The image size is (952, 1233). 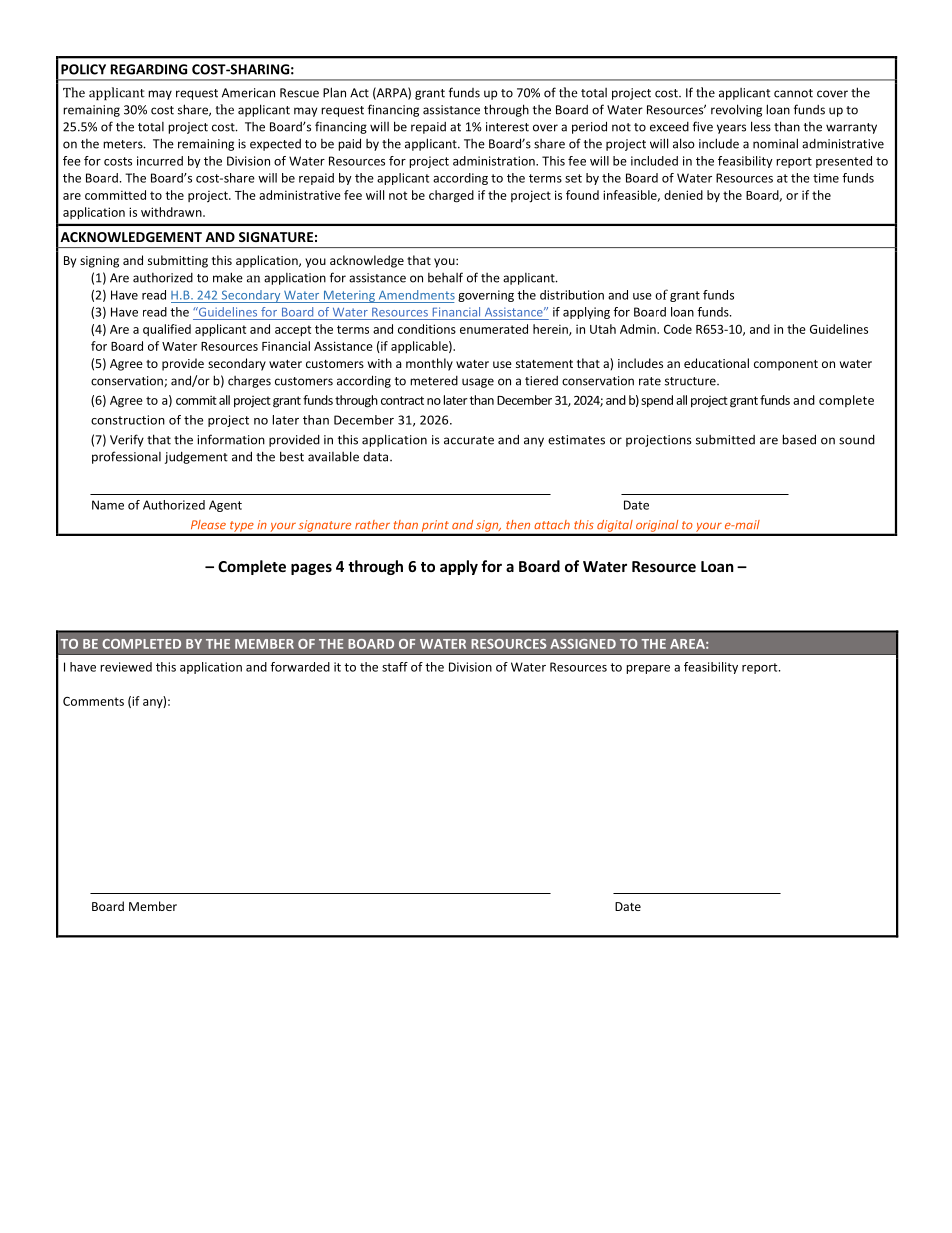 I want to click on prepare, so click(x=648, y=669).
